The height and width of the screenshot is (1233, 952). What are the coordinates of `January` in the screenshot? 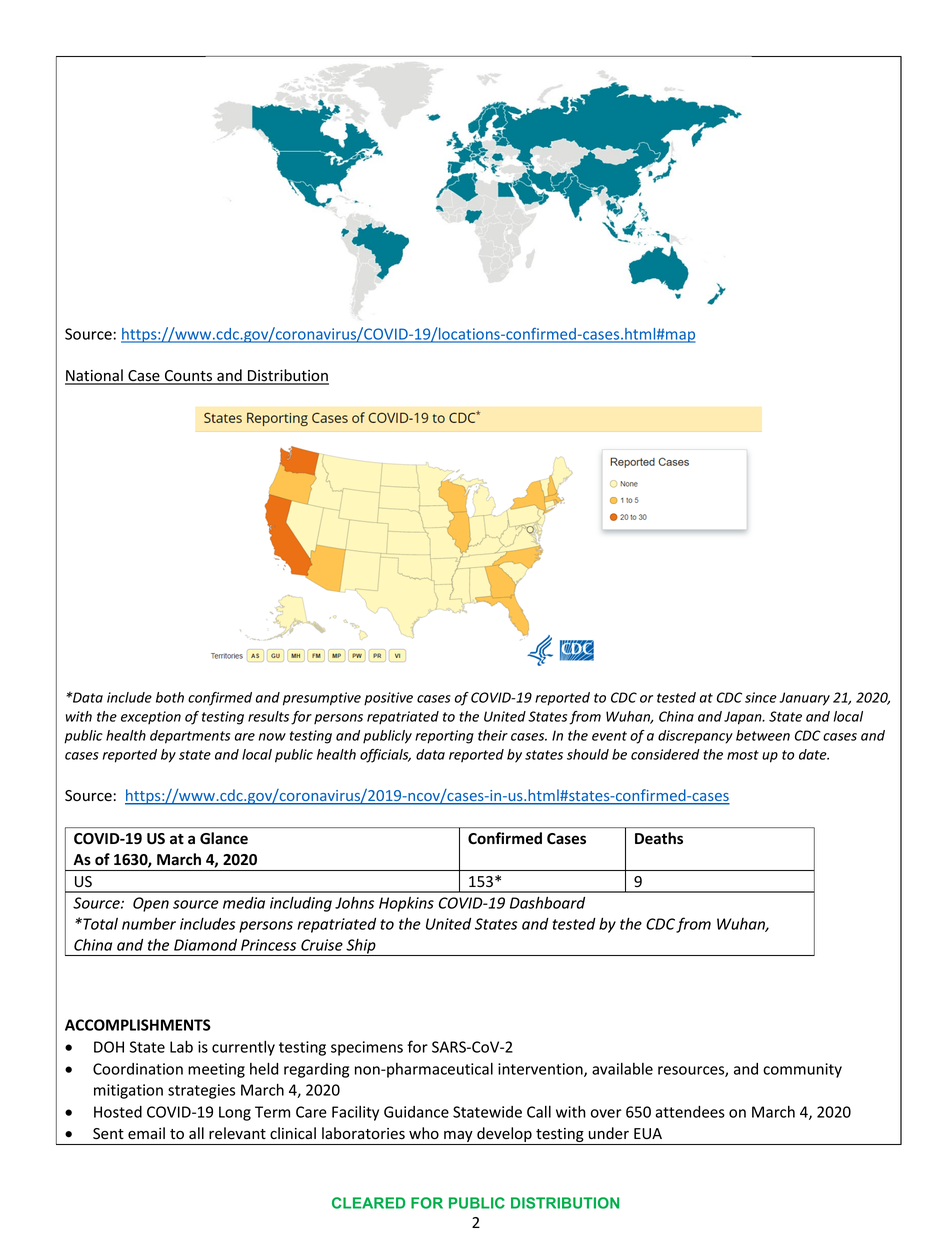 It's located at (804, 699).
